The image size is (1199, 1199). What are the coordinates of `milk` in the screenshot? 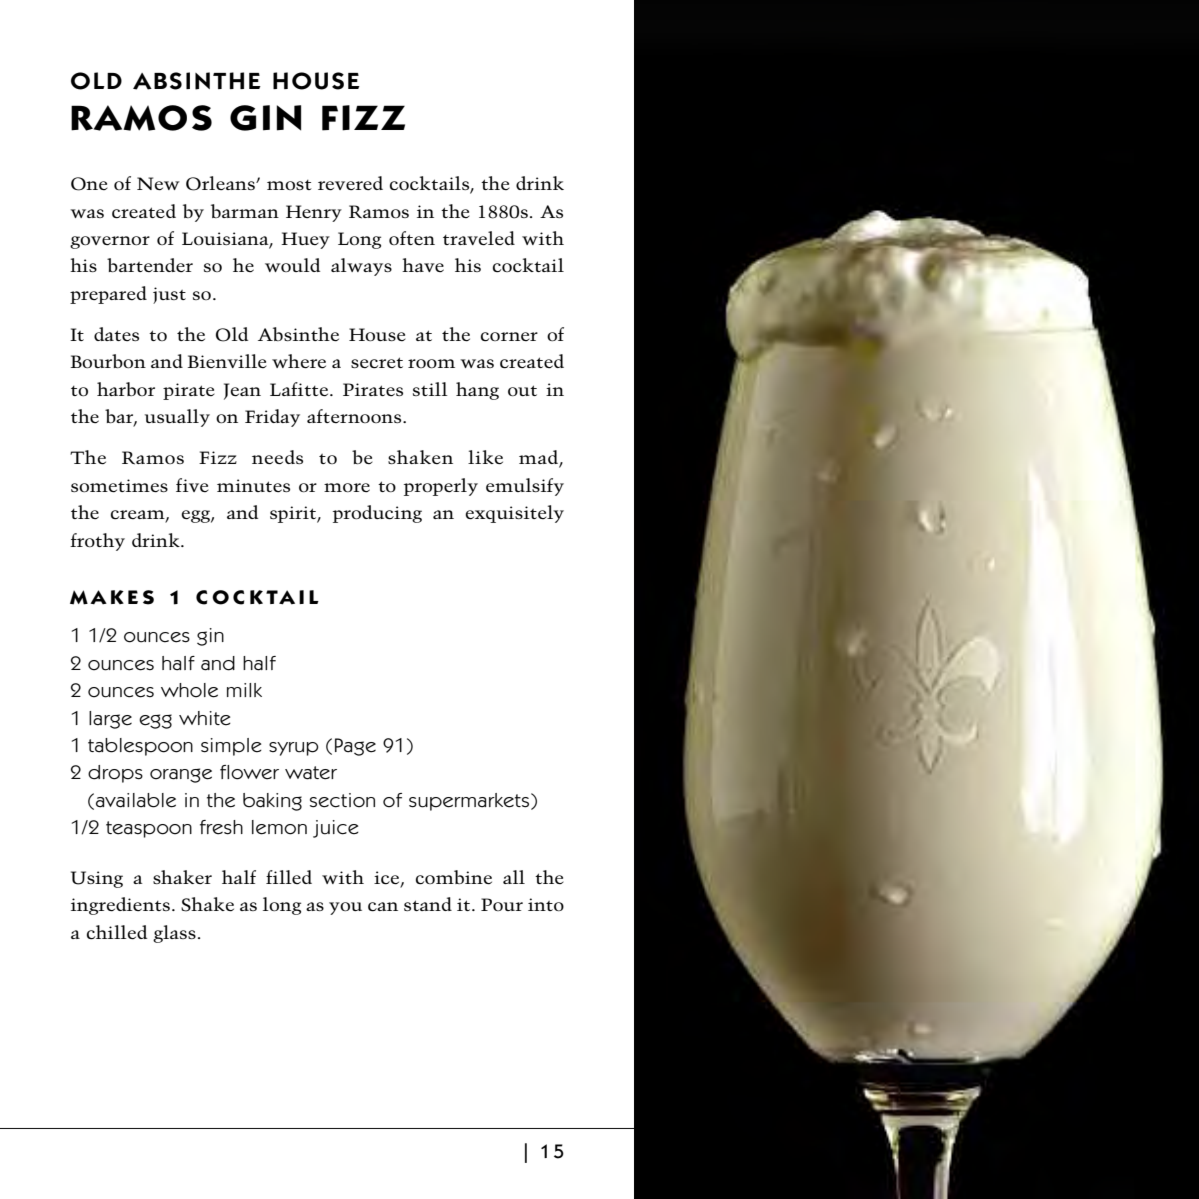 It's located at (244, 690).
